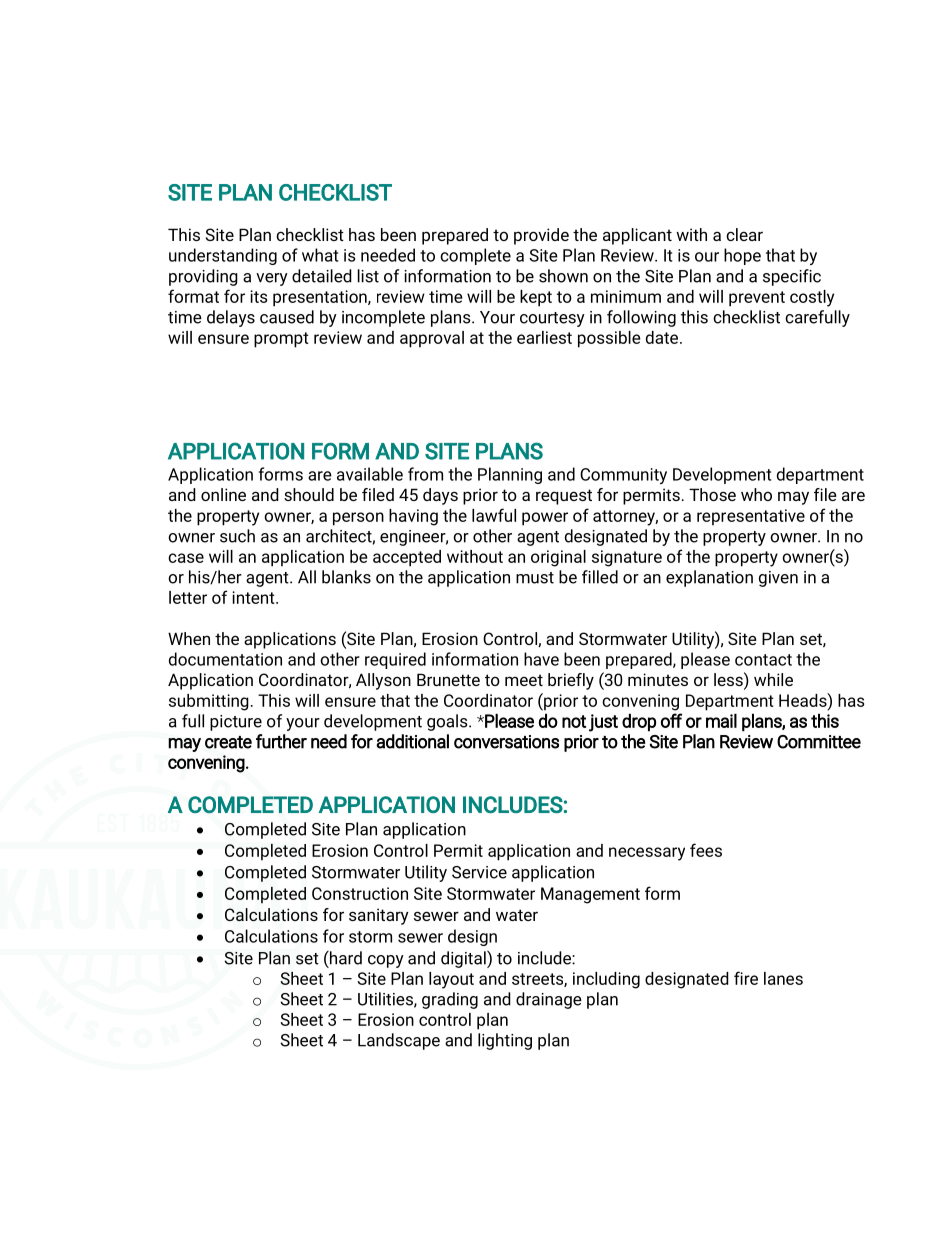 This page has width=952, height=1233. What do you see at coordinates (756, 494) in the page?
I see `who` at bounding box center [756, 494].
